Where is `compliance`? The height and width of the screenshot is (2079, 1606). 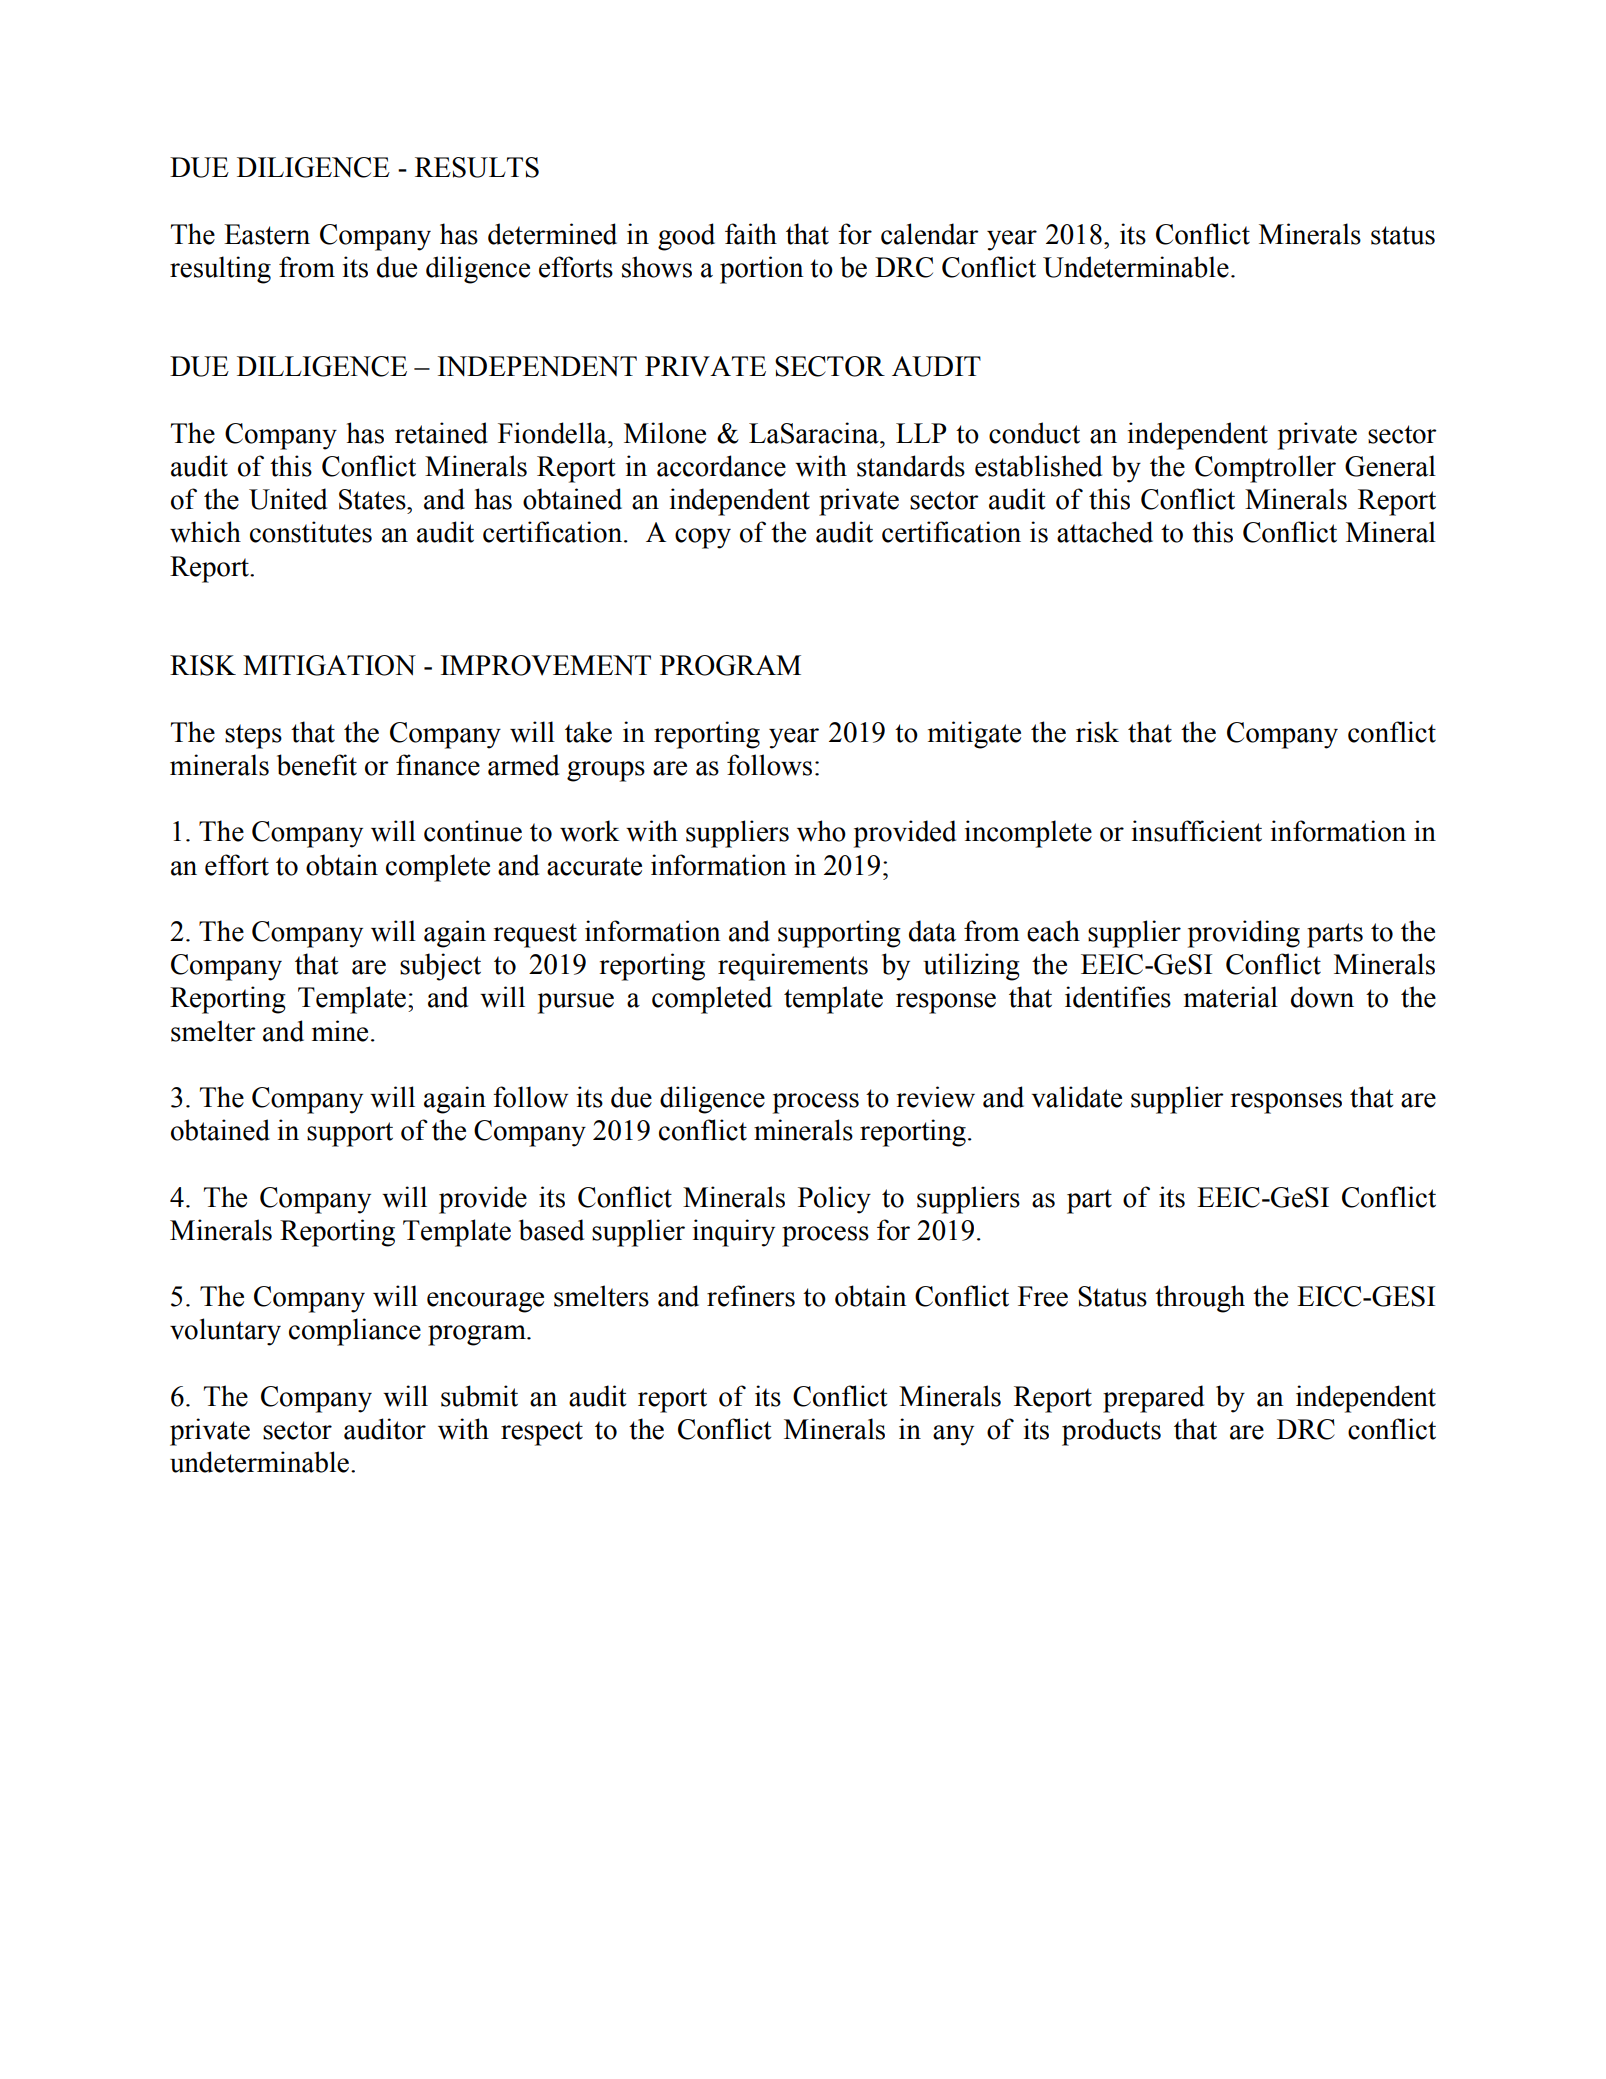
compliance is located at coordinates (355, 1332).
